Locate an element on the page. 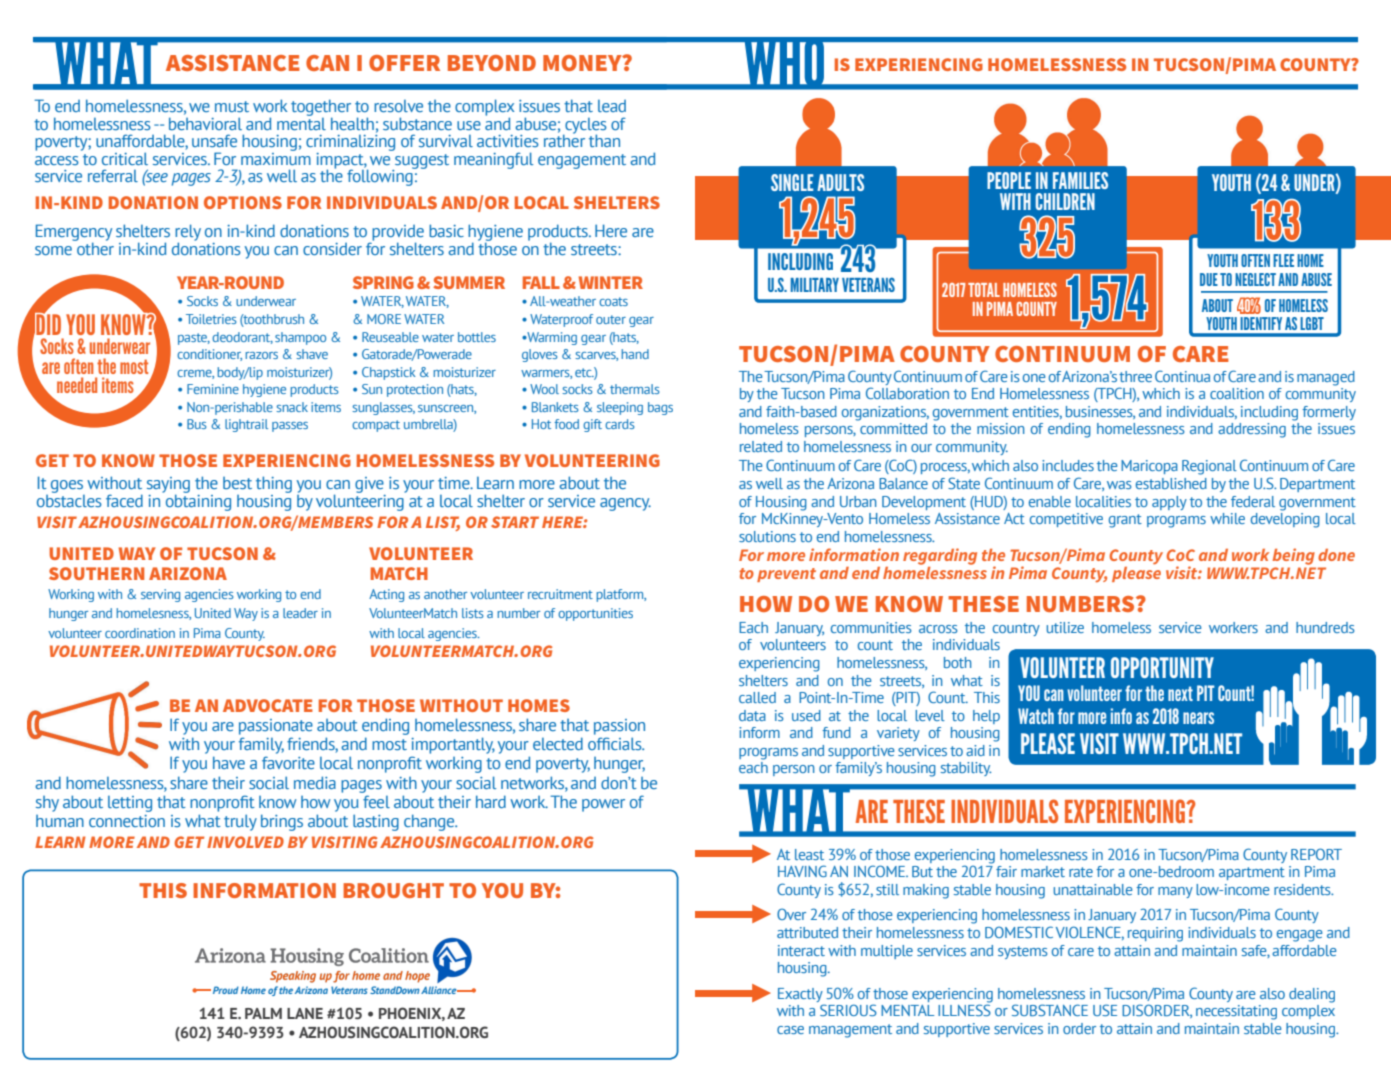 The image size is (1391, 1075). must is located at coordinates (232, 106).
